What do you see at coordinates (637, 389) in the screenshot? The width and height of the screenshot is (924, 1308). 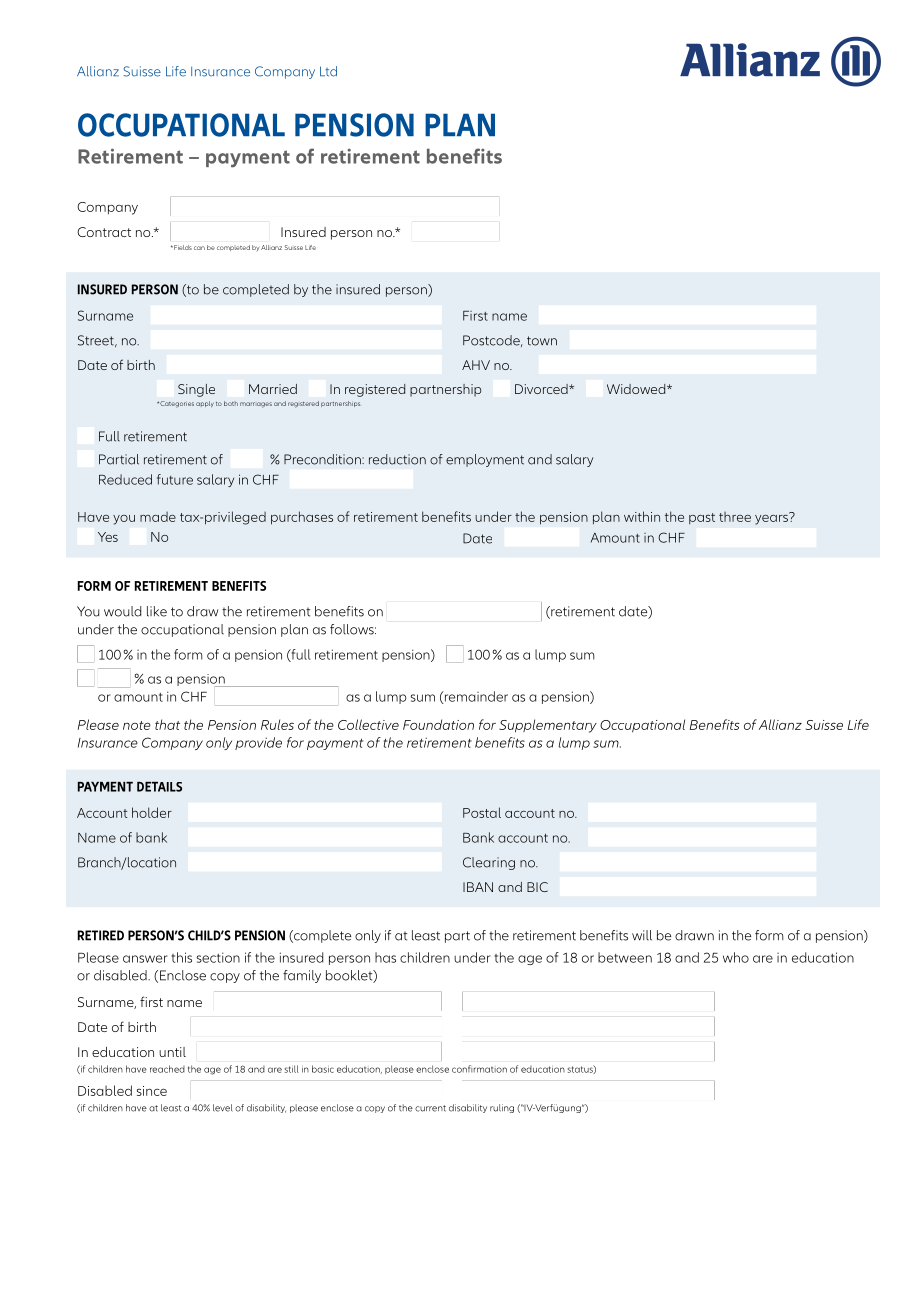 I see `Widowed` at bounding box center [637, 389].
